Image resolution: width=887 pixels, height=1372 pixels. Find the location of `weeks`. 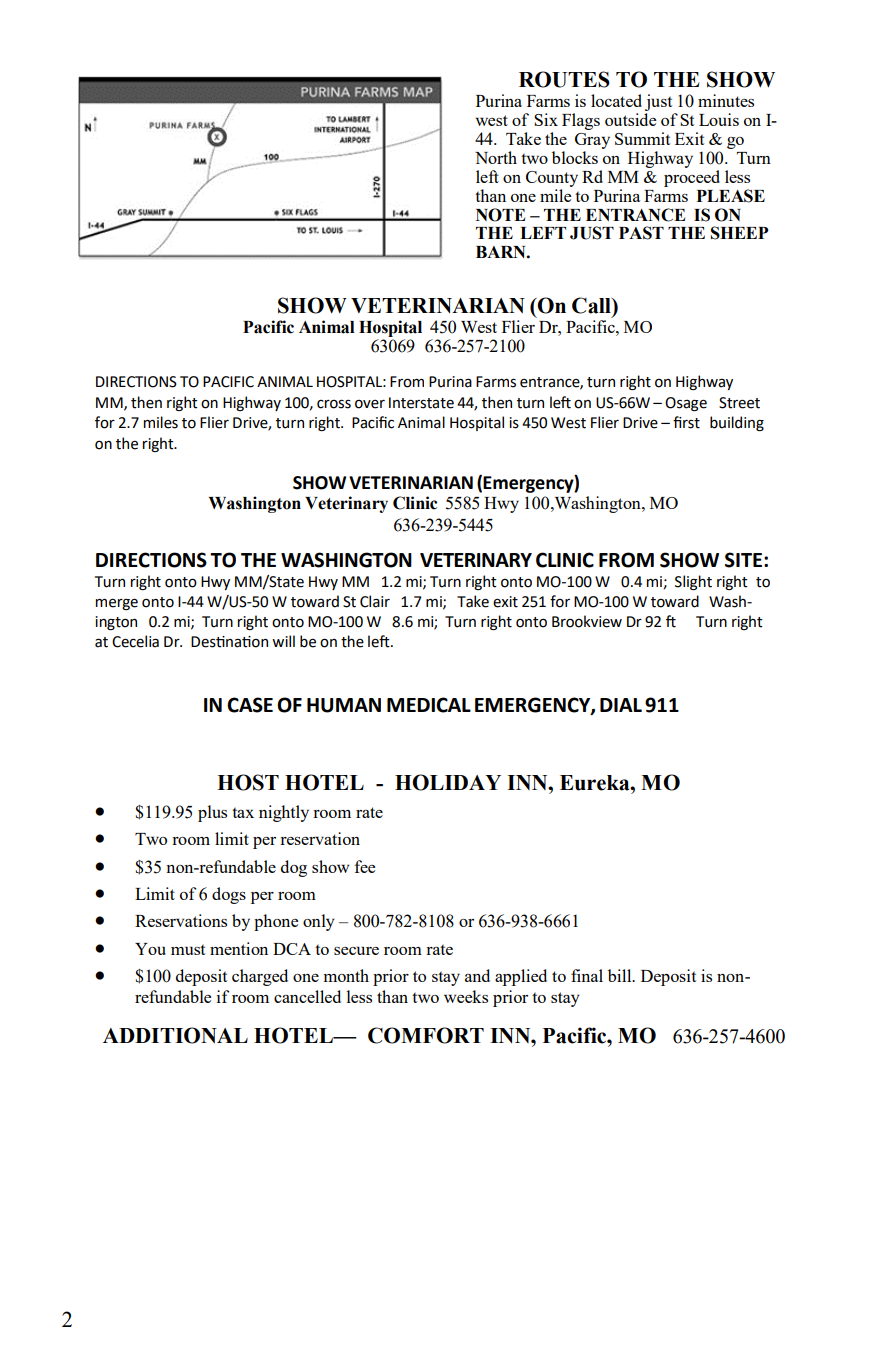

weeks is located at coordinates (466, 996).
